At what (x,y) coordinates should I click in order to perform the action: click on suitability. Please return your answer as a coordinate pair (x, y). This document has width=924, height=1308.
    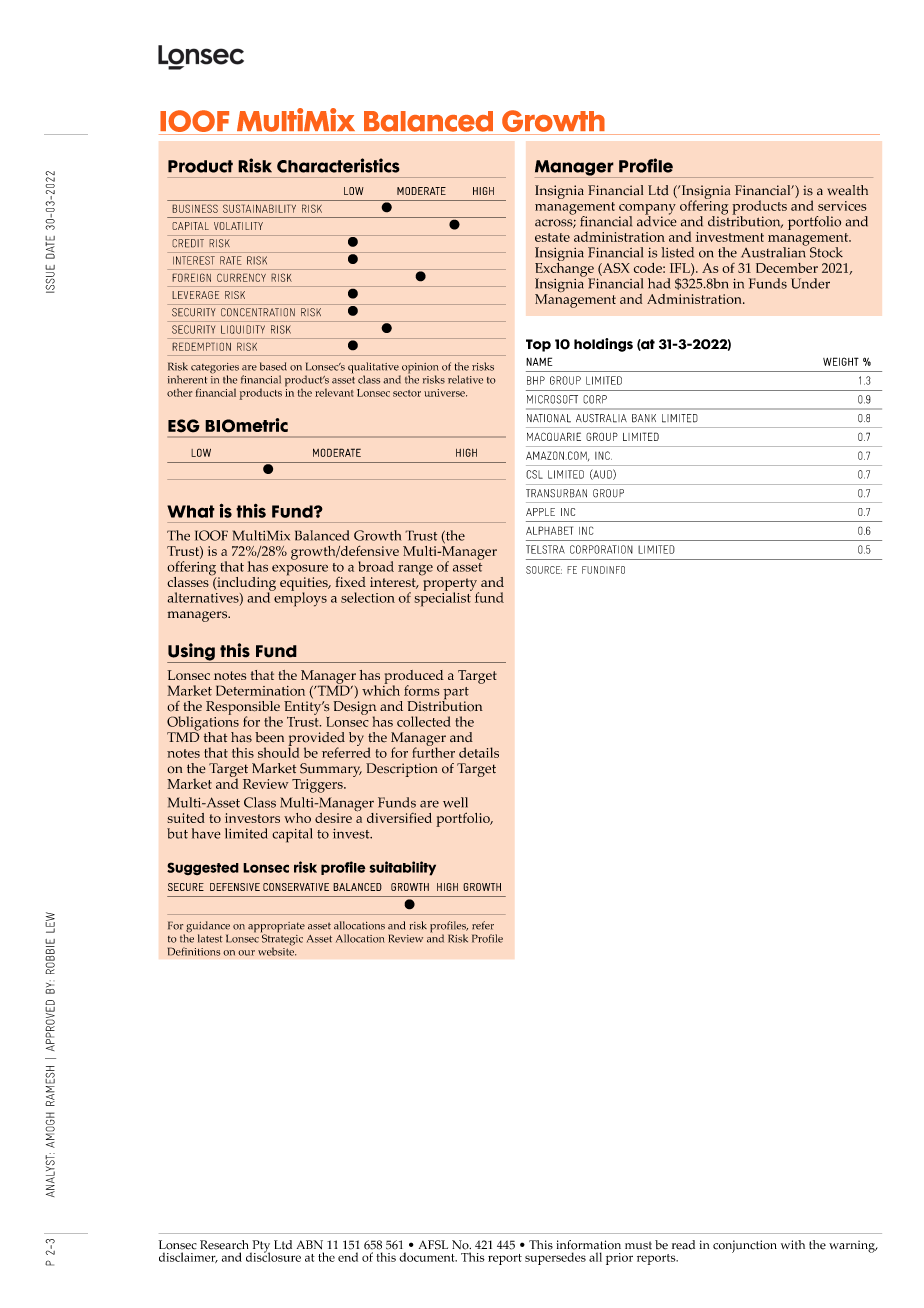
    Looking at the image, I should click on (403, 868).
